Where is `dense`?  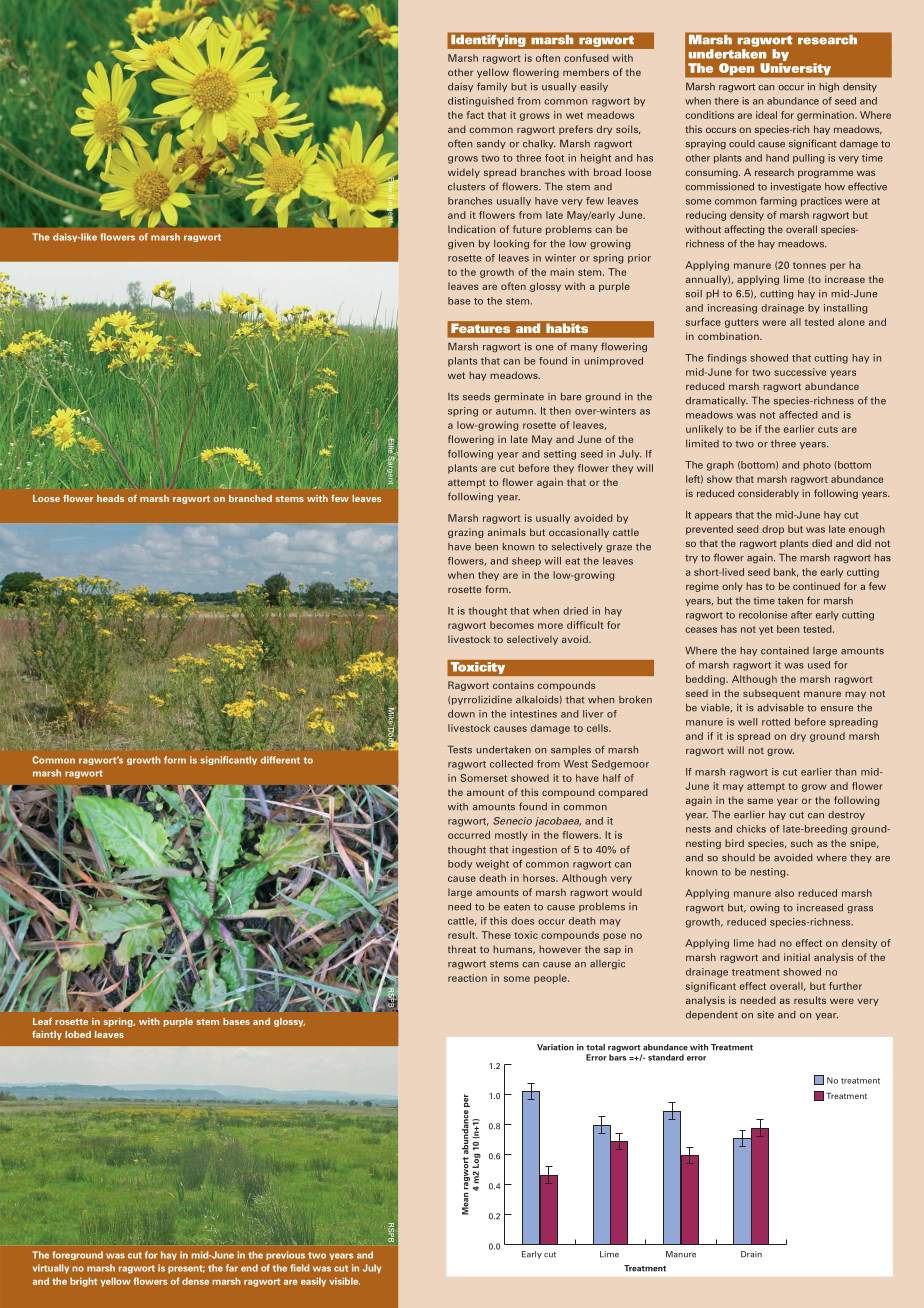 dense is located at coordinates (195, 1281).
